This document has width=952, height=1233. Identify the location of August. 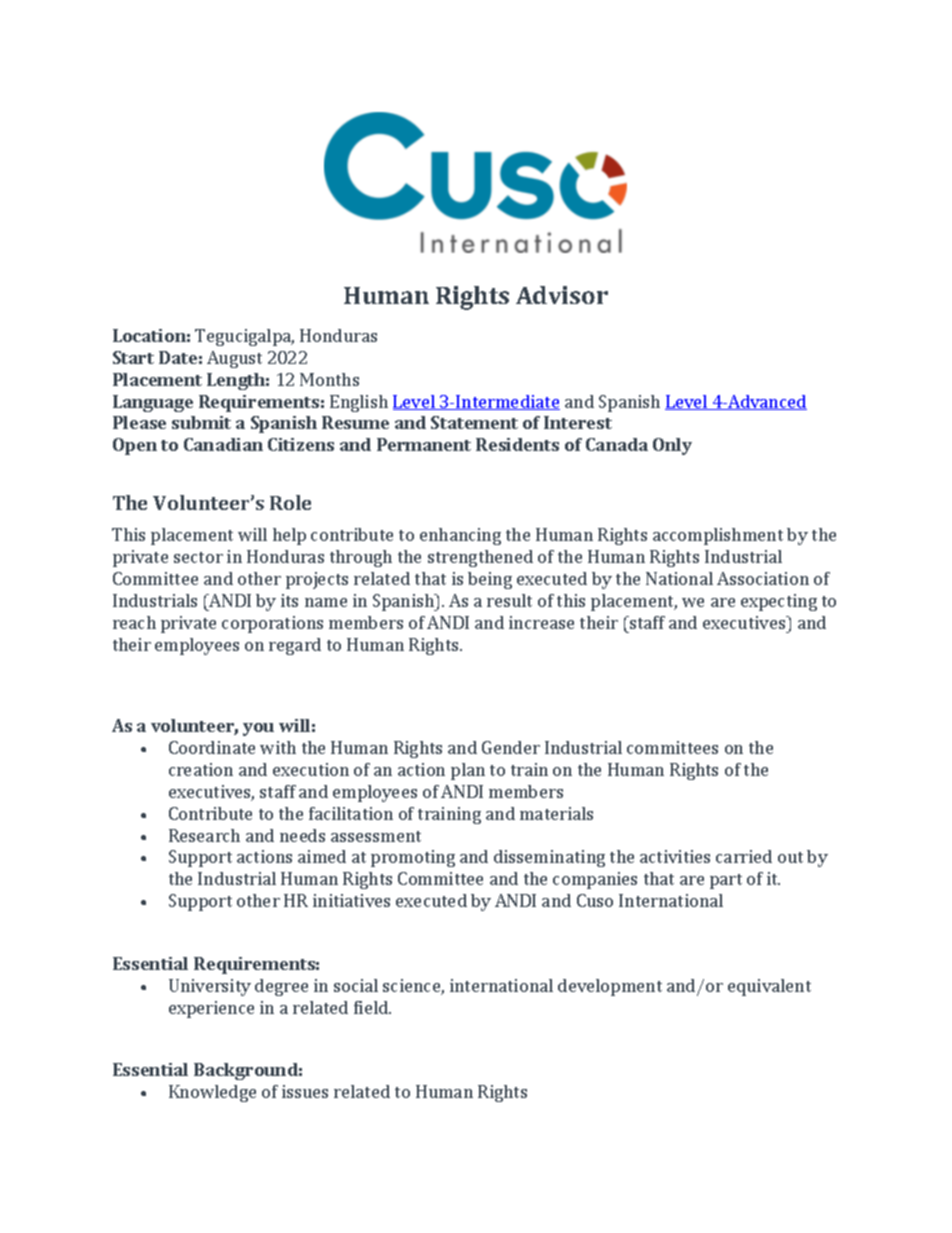
(234, 359).
